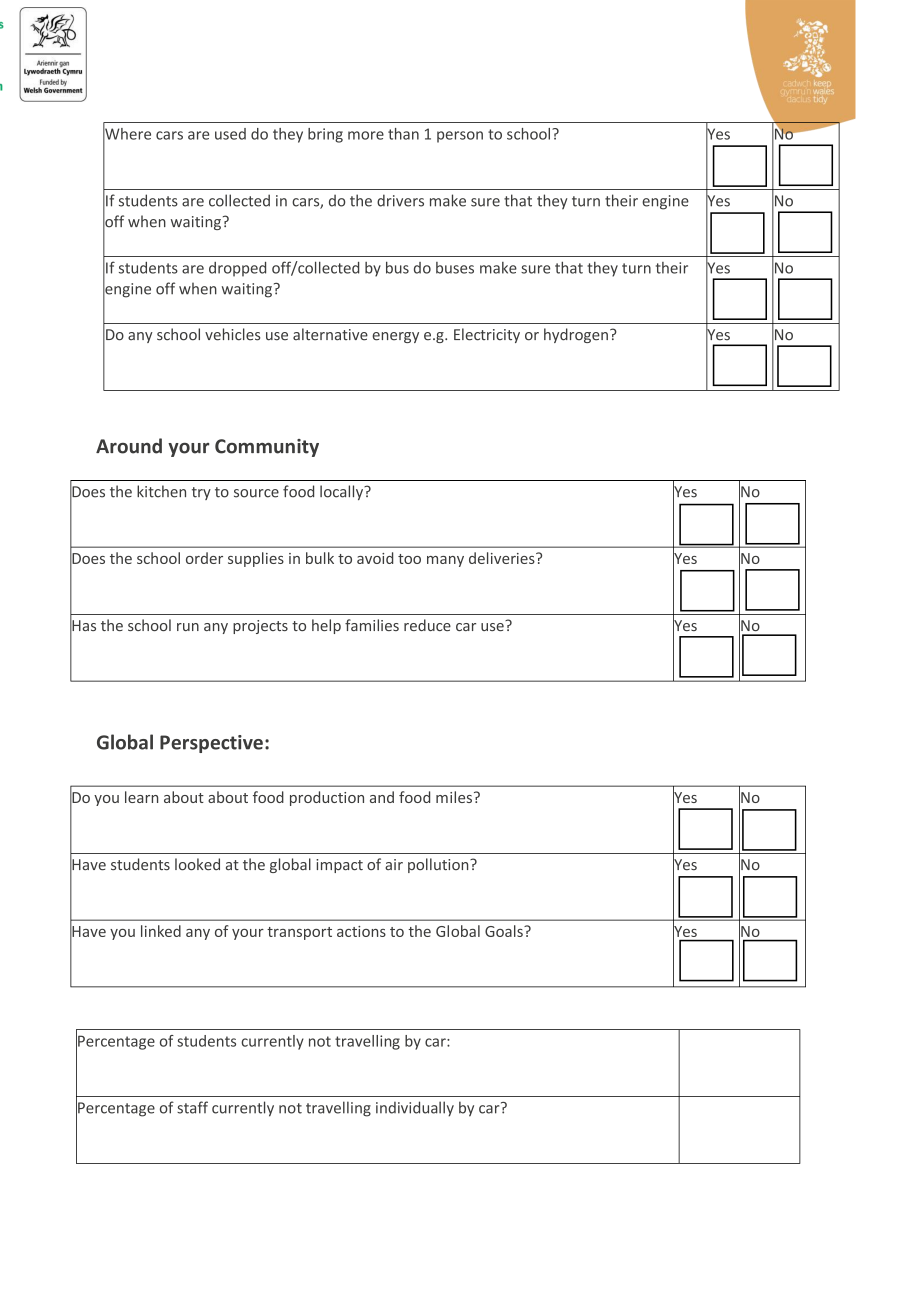  Describe the element at coordinates (129, 446) in the document. I see `Around` at that location.
